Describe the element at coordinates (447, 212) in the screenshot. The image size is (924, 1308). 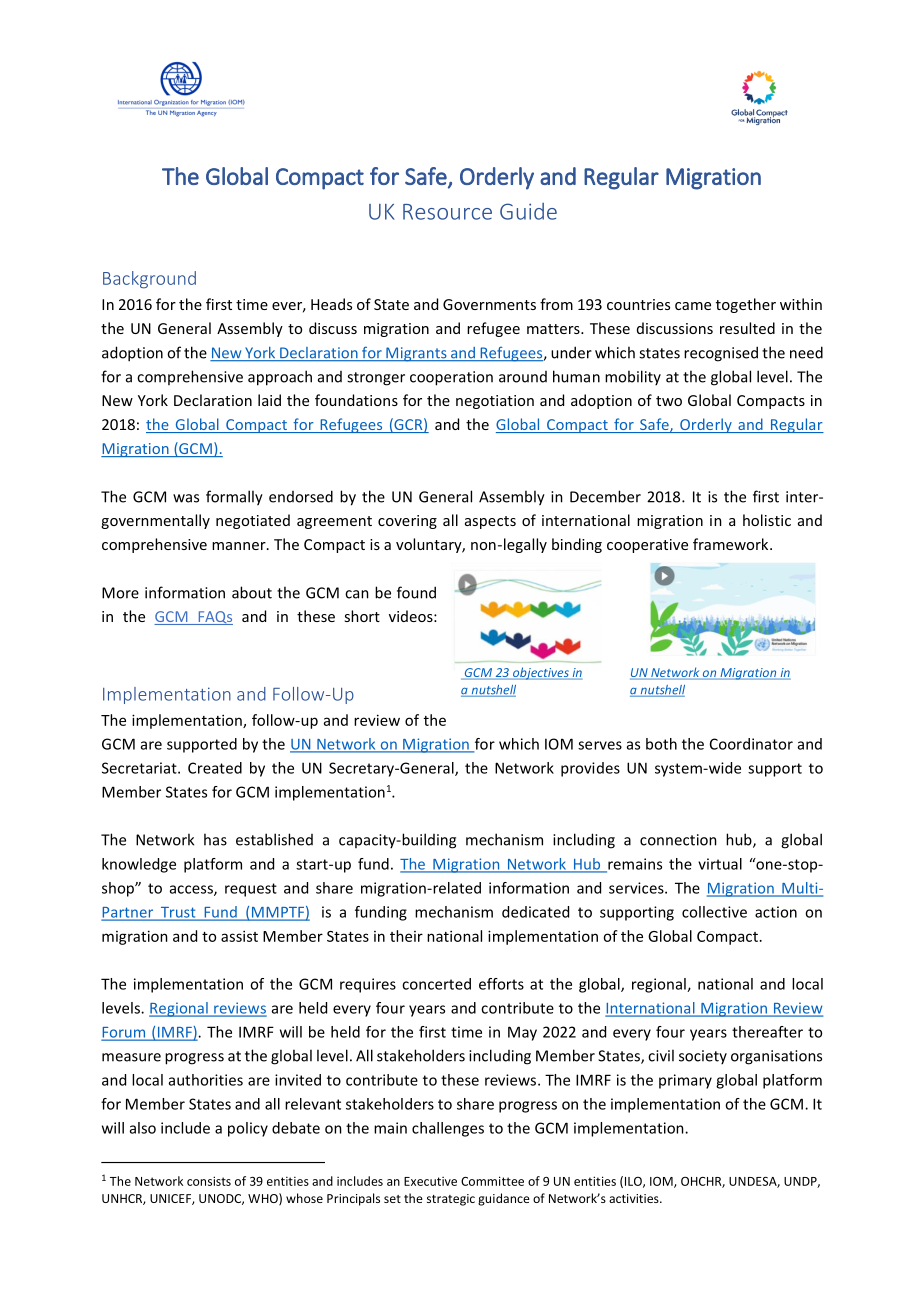
I see `Resource` at that location.
